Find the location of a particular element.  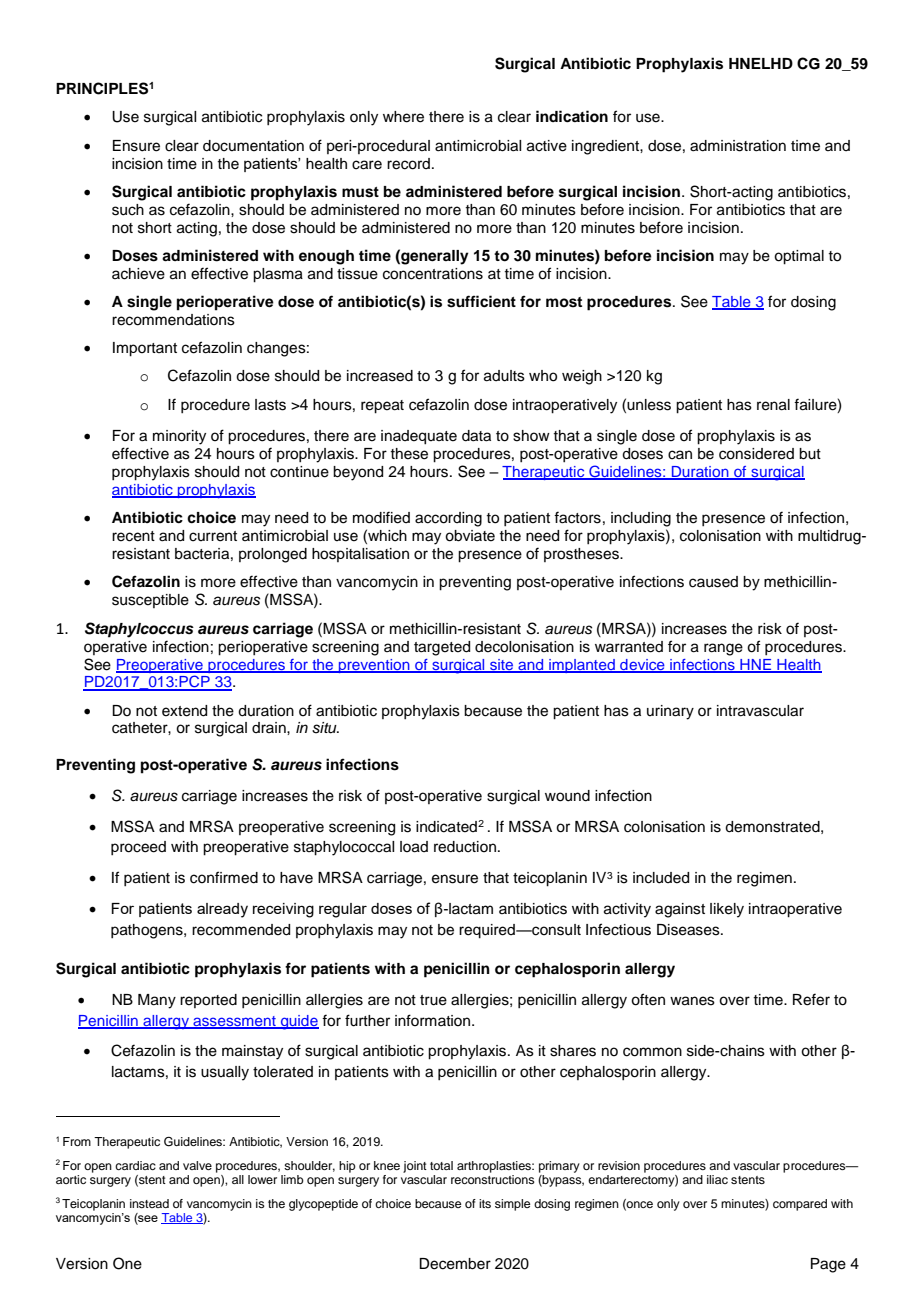

extend is located at coordinates (184, 711).
